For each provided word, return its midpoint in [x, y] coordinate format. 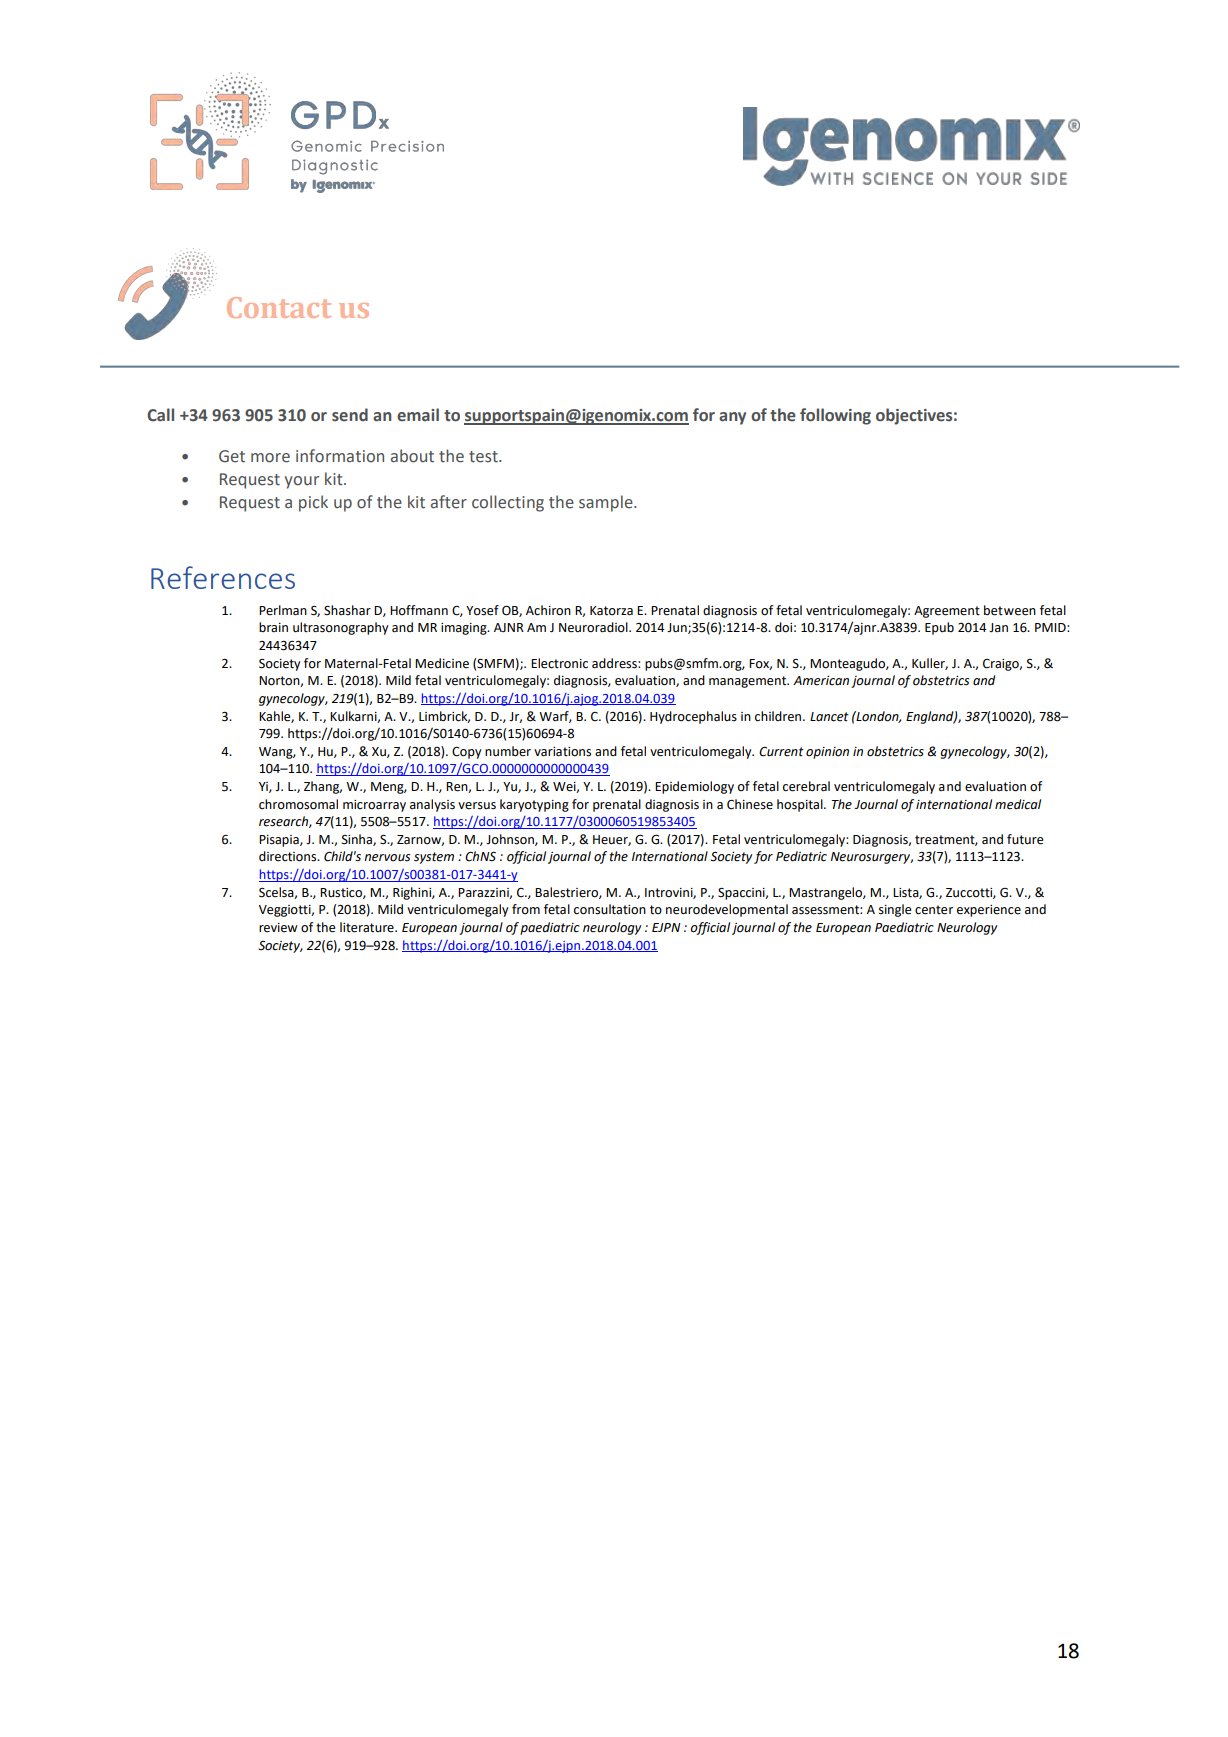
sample [607, 503]
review [278, 928]
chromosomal [298, 804]
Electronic [559, 663]
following [835, 416]
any [732, 418]
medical [1018, 804]
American [821, 681]
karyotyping [534, 805]
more [270, 458]
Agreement [947, 612]
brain [273, 627]
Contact [279, 307]
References [223, 577]
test [484, 457]
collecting [508, 503]
